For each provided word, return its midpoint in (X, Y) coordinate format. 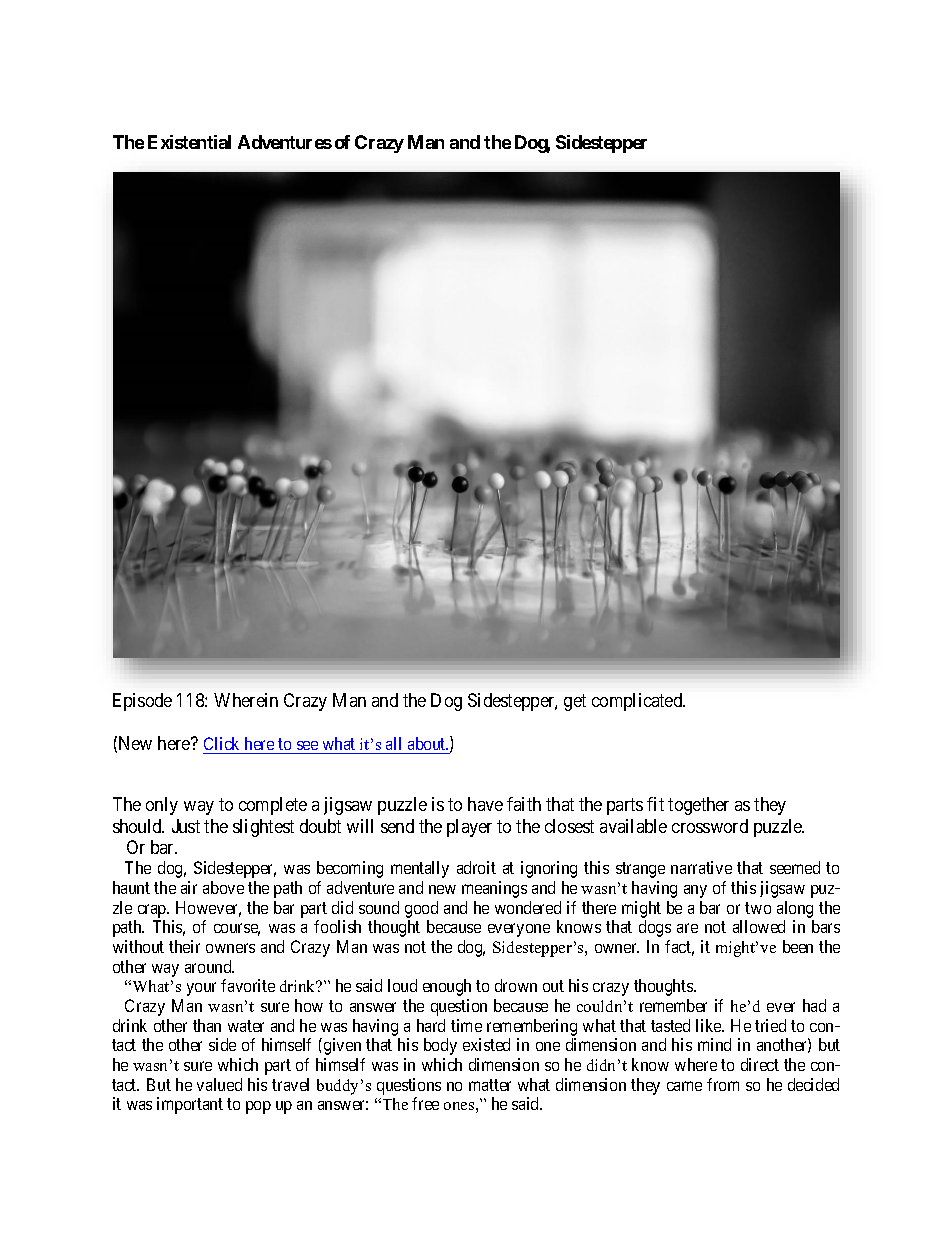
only (162, 806)
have (485, 804)
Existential (189, 142)
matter (490, 1085)
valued (219, 1084)
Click (221, 743)
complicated (638, 702)
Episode (142, 702)
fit (655, 804)
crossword (710, 826)
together (698, 806)
